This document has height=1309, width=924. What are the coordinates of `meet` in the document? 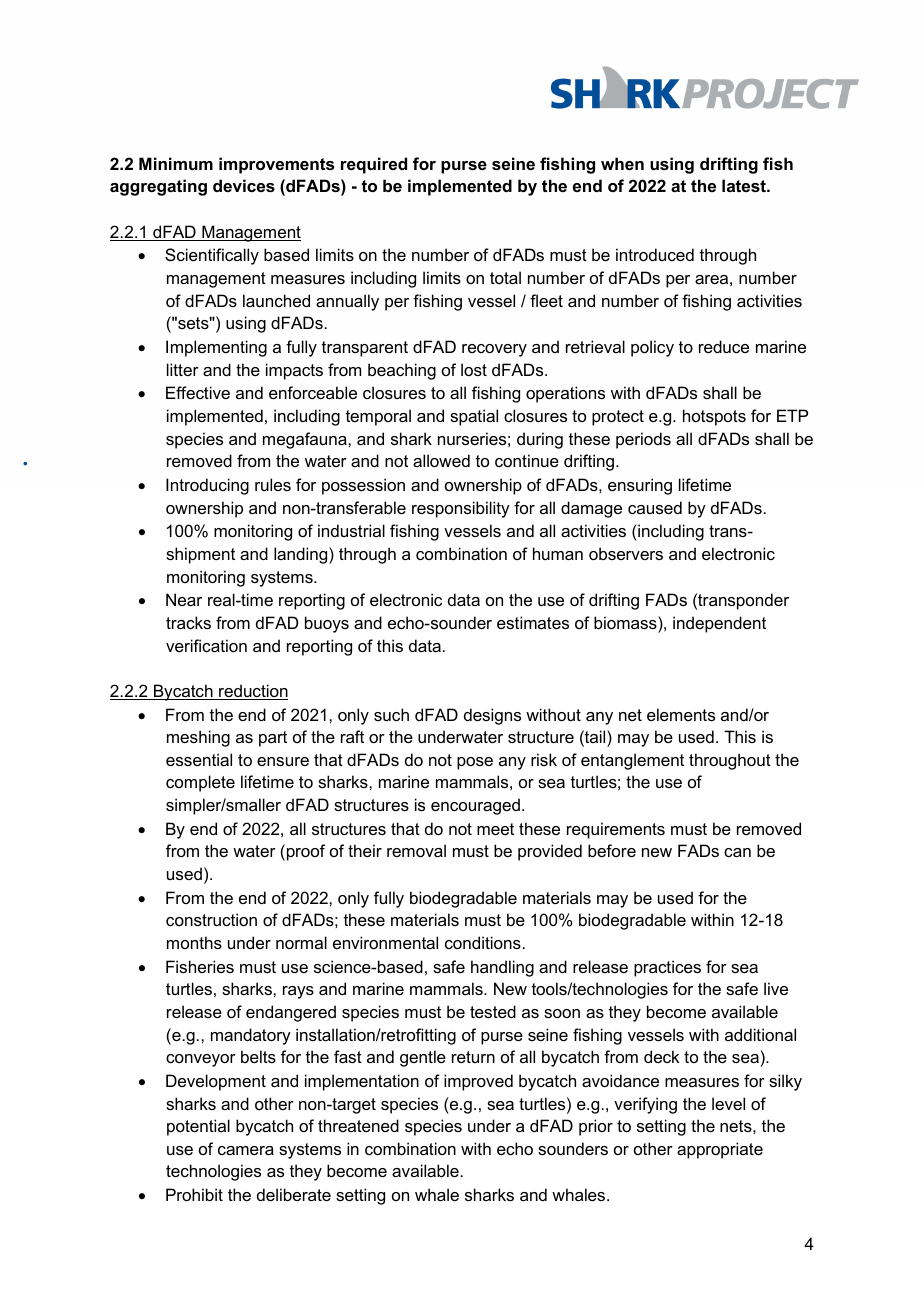 It's located at (495, 829).
